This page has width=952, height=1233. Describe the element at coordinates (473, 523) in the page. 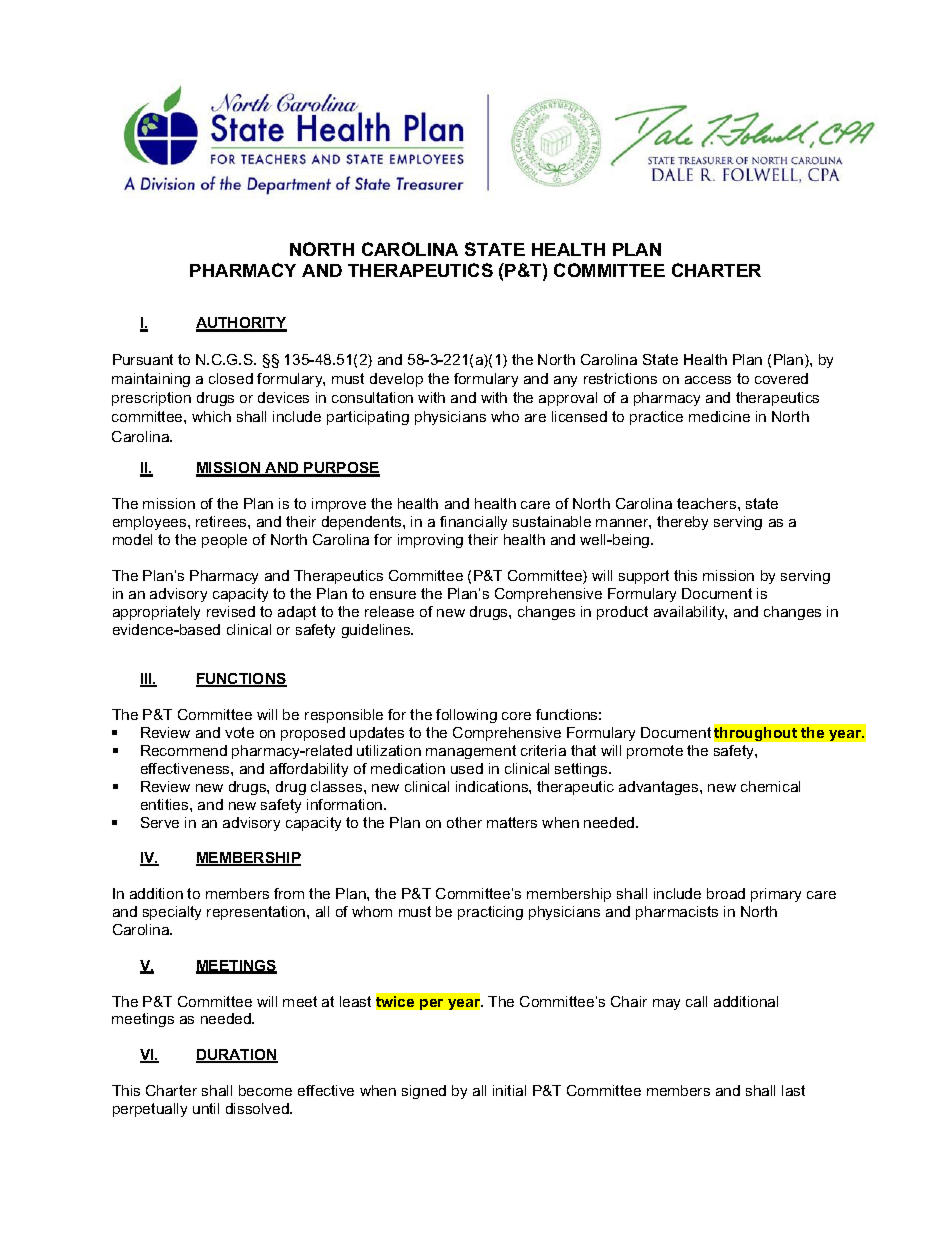

I see `financially` at that location.
